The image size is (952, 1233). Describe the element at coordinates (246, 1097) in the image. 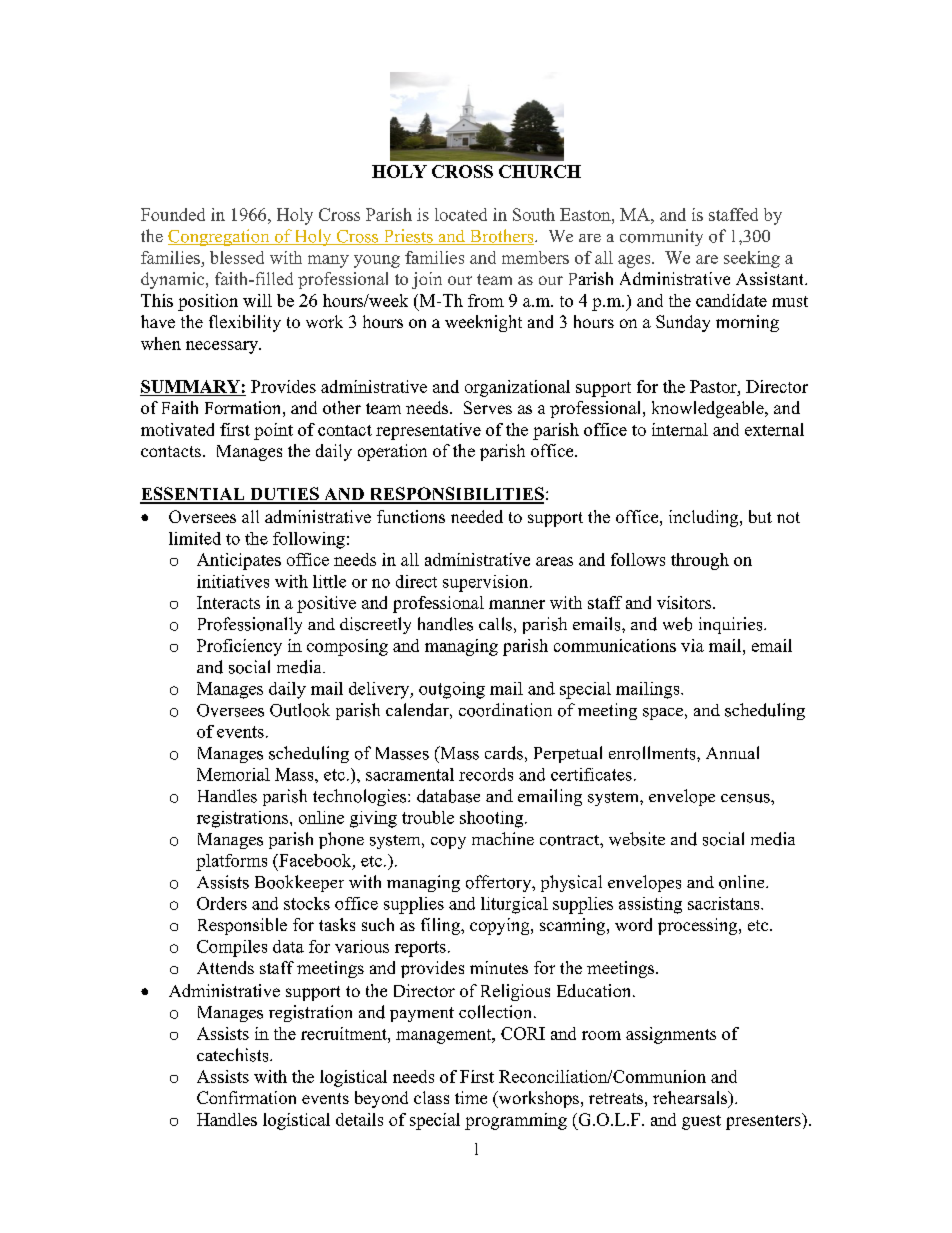

I see `Confirmation` at that location.
